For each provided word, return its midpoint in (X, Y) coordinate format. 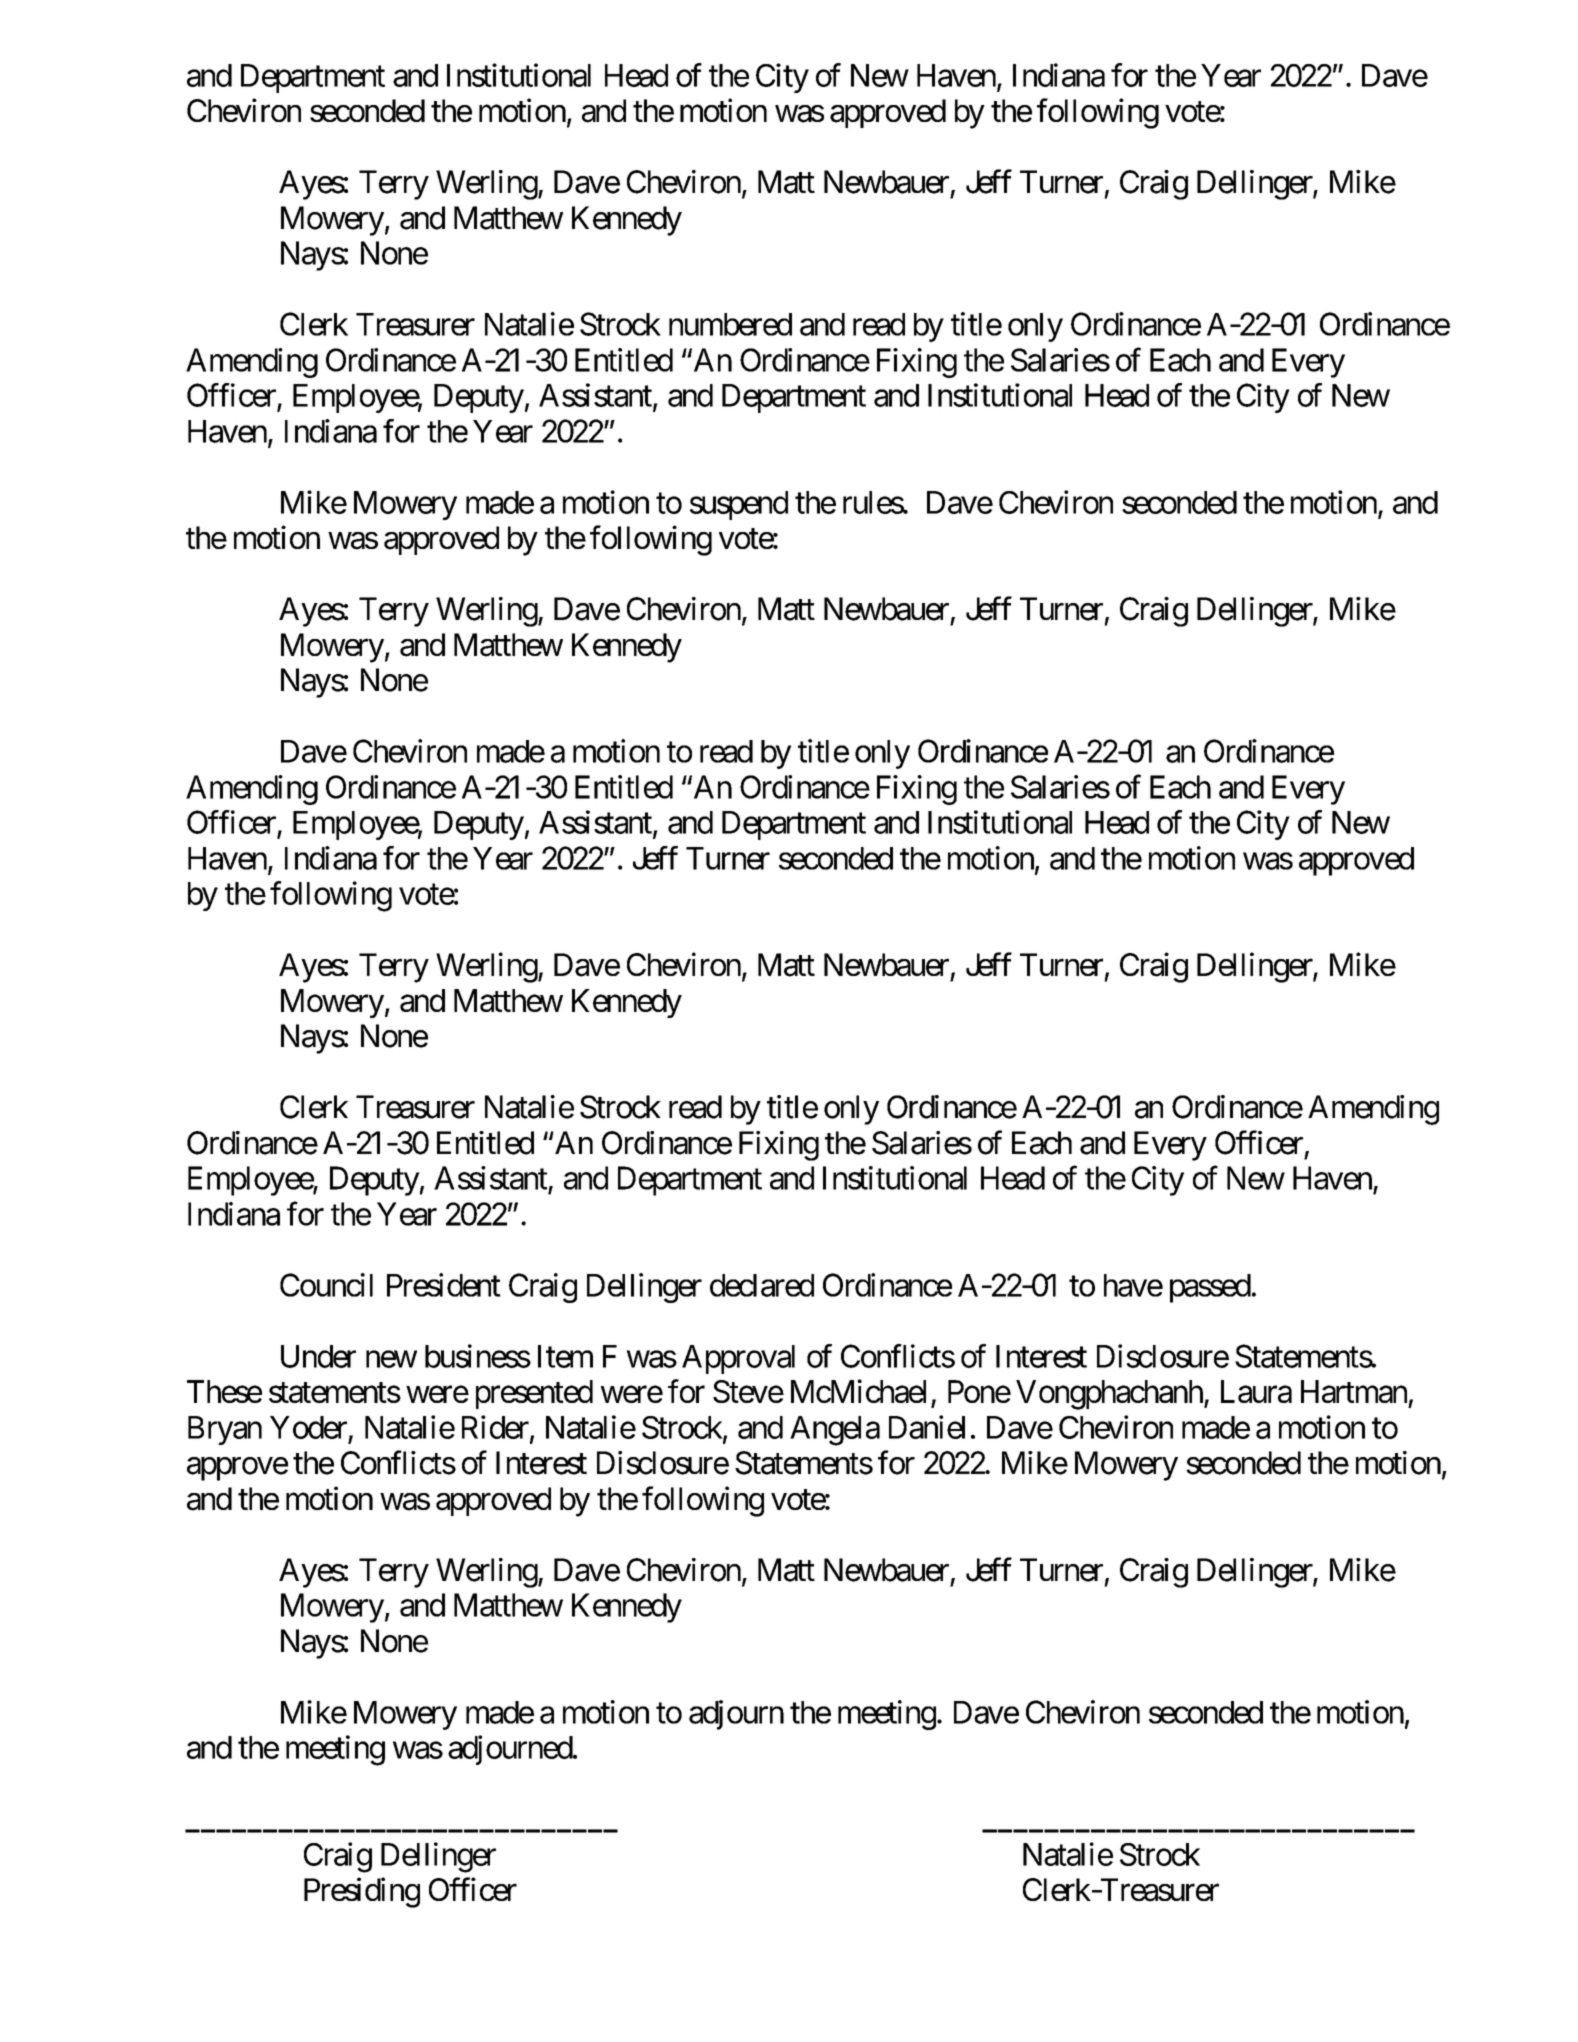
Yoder (308, 1427)
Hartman (1354, 1391)
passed (1210, 1288)
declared (762, 1285)
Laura (1256, 1391)
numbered (730, 324)
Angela (835, 1431)
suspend (739, 505)
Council (326, 1285)
